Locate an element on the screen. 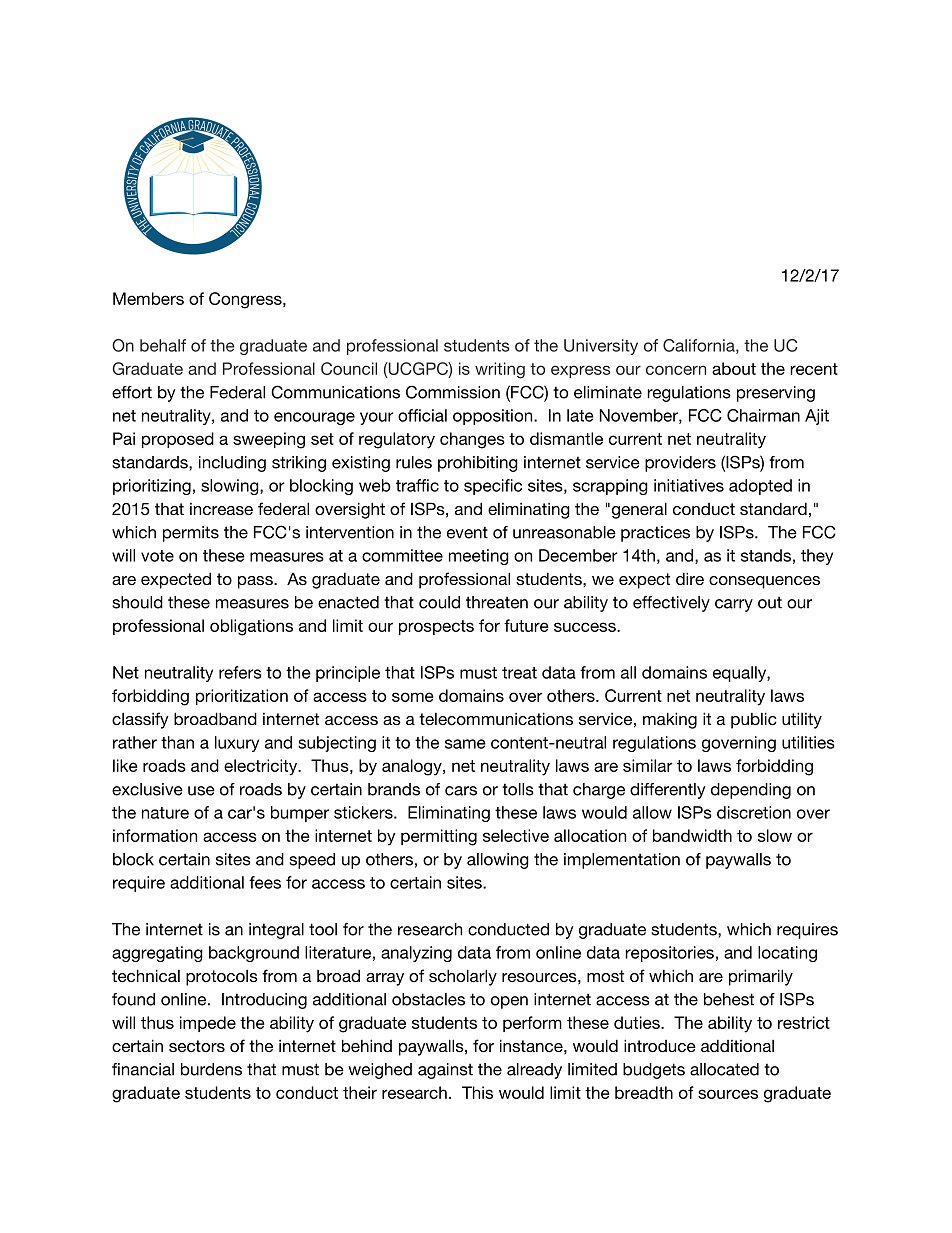 The image size is (952, 1233). increase is located at coordinates (221, 509).
